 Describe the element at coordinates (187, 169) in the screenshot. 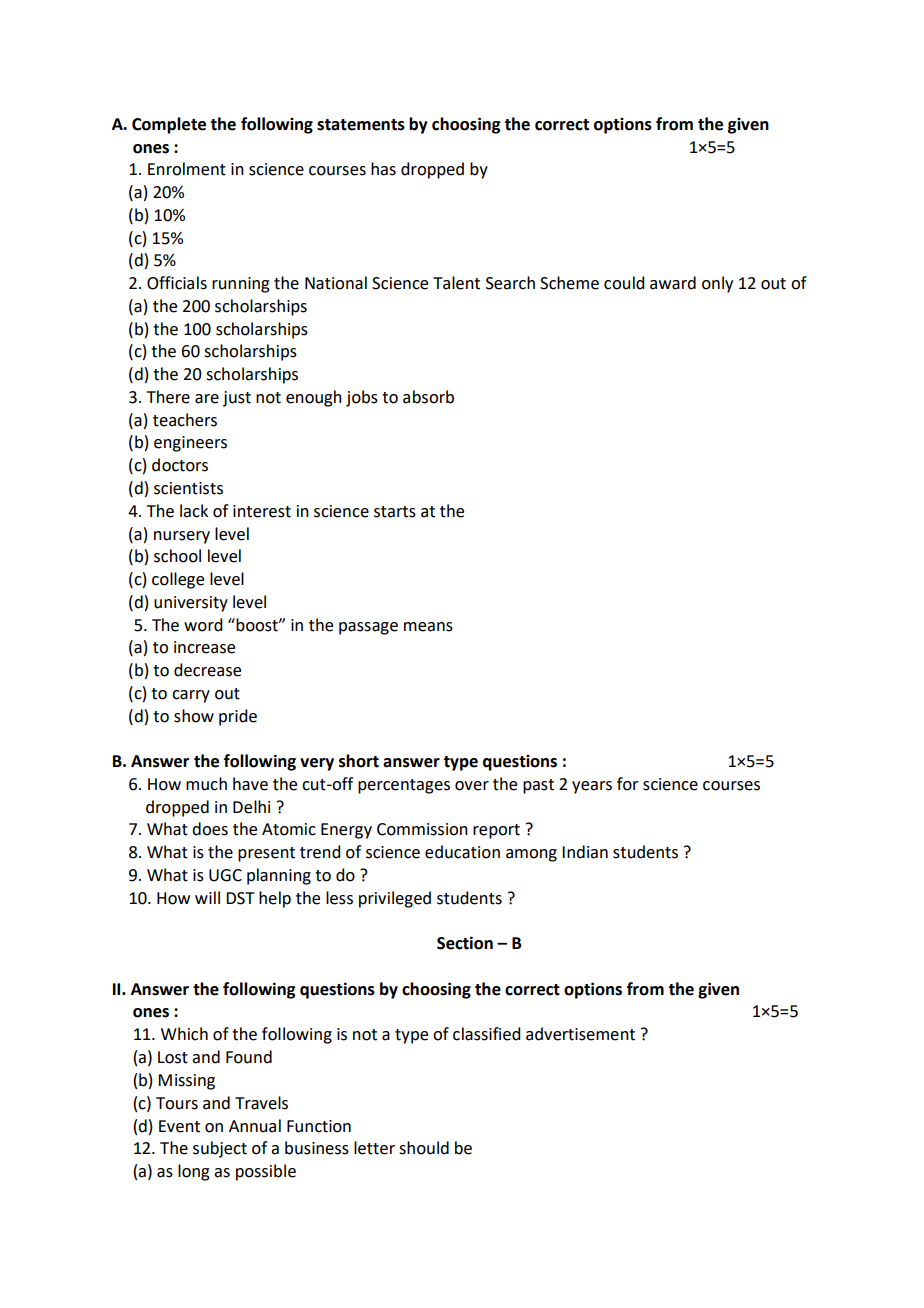

I see `Enrolment` at that location.
